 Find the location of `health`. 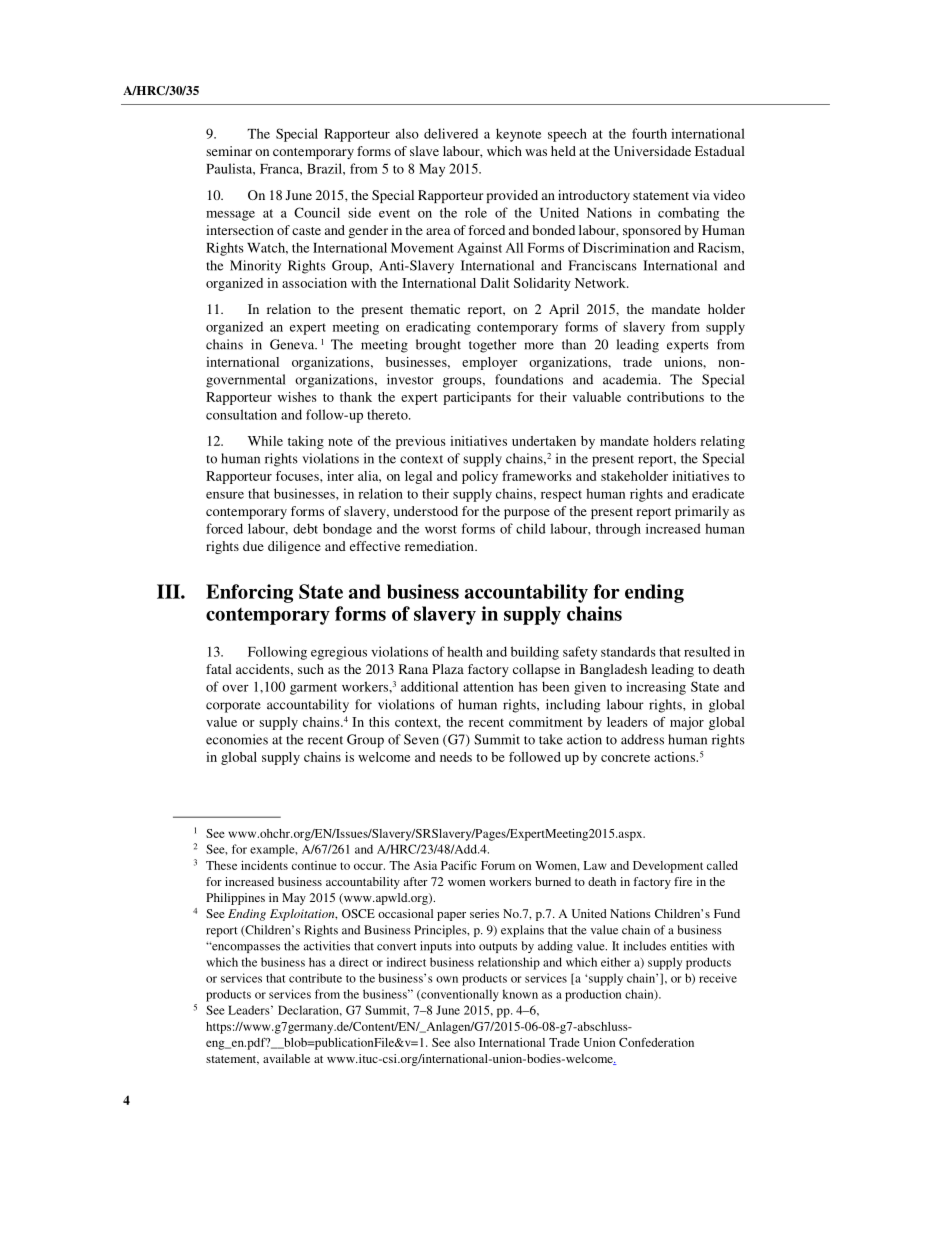

health is located at coordinates (465, 651).
